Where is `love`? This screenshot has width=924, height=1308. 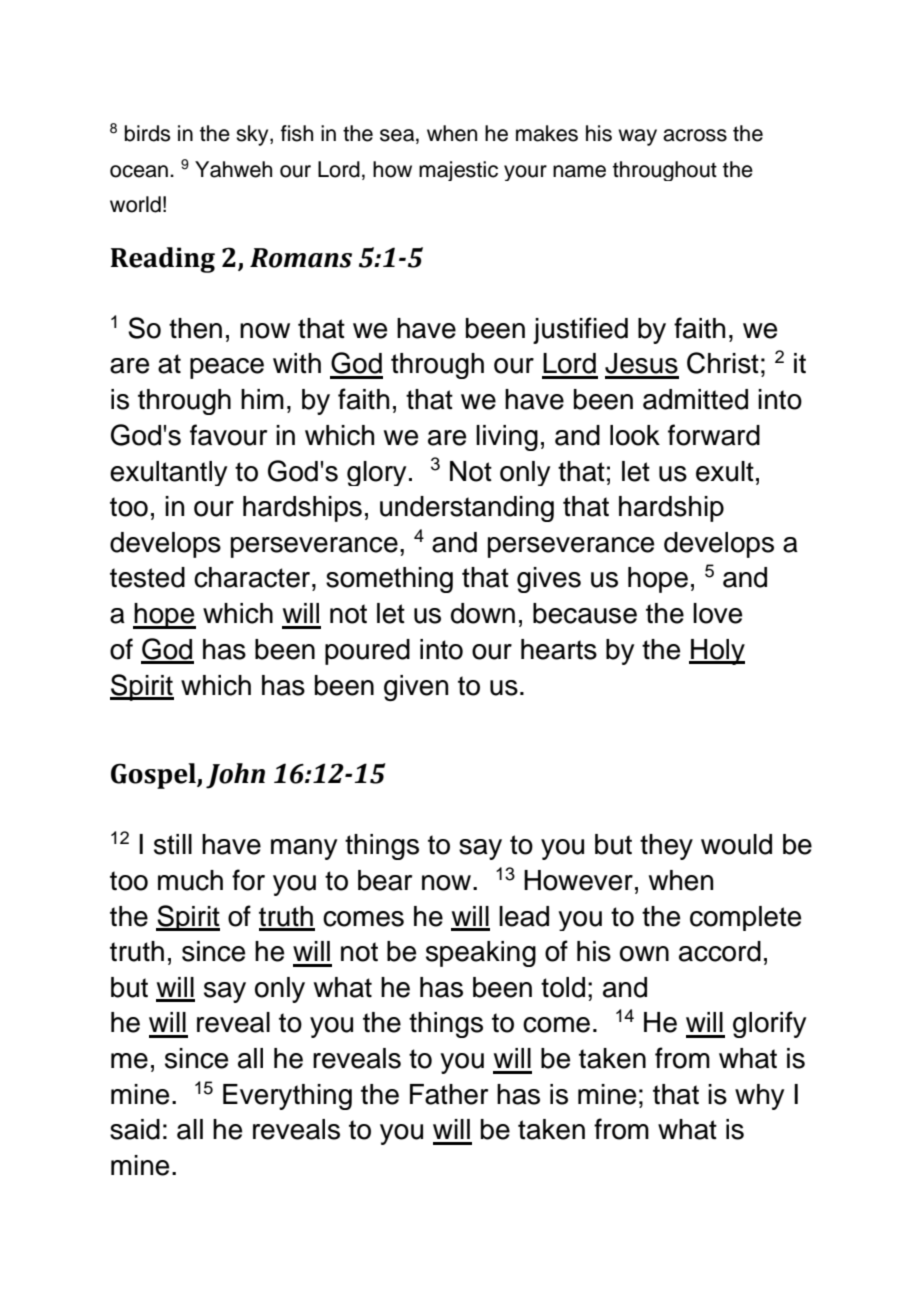
love is located at coordinates (717, 613).
